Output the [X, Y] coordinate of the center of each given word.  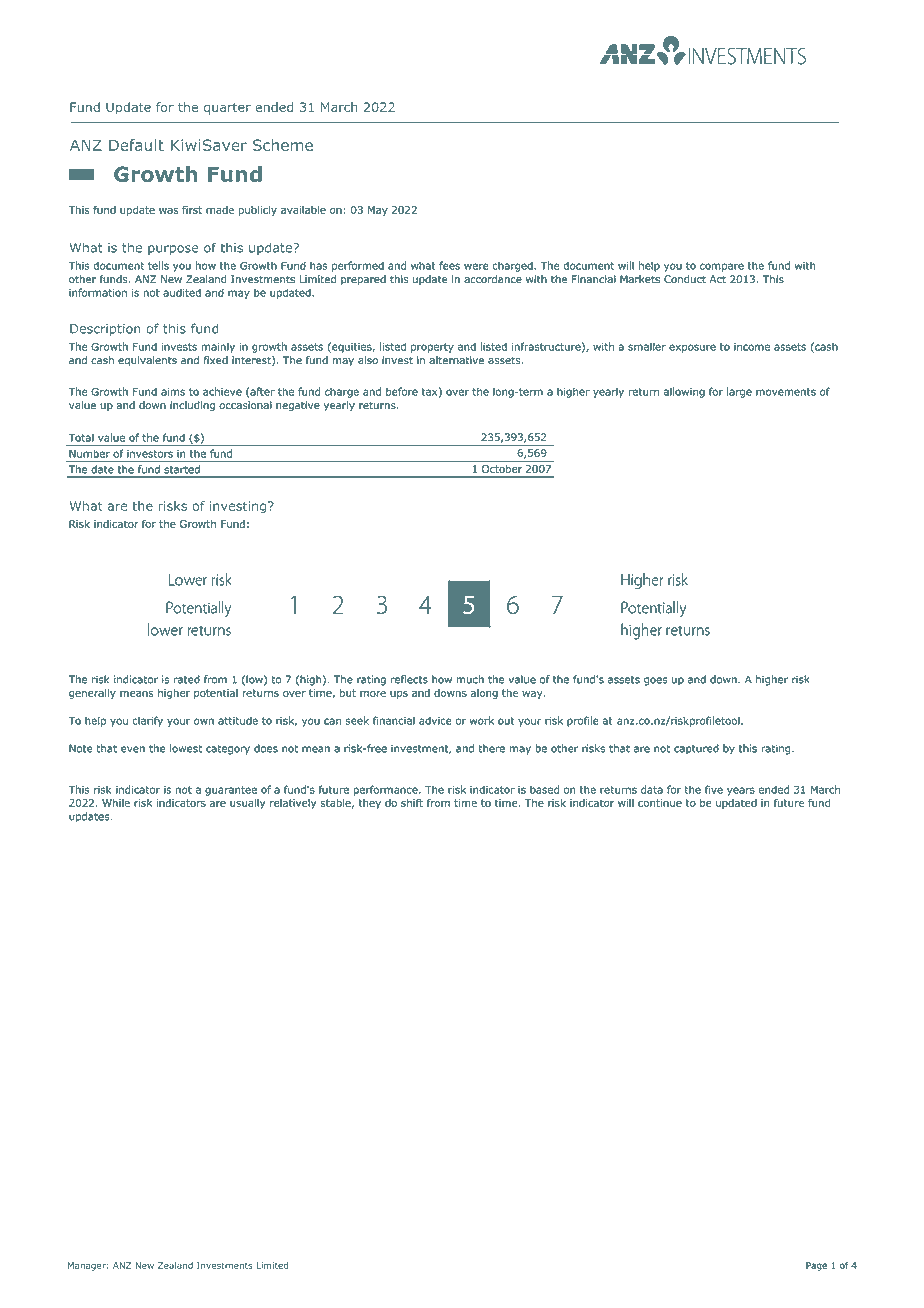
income [752, 347]
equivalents [147, 361]
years [741, 791]
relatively [293, 804]
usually [248, 804]
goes [656, 681]
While [116, 803]
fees [449, 265]
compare [722, 267]
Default [136, 145]
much [470, 679]
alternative [456, 360]
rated [187, 679]
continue [660, 803]
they [369, 804]
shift [412, 802]
